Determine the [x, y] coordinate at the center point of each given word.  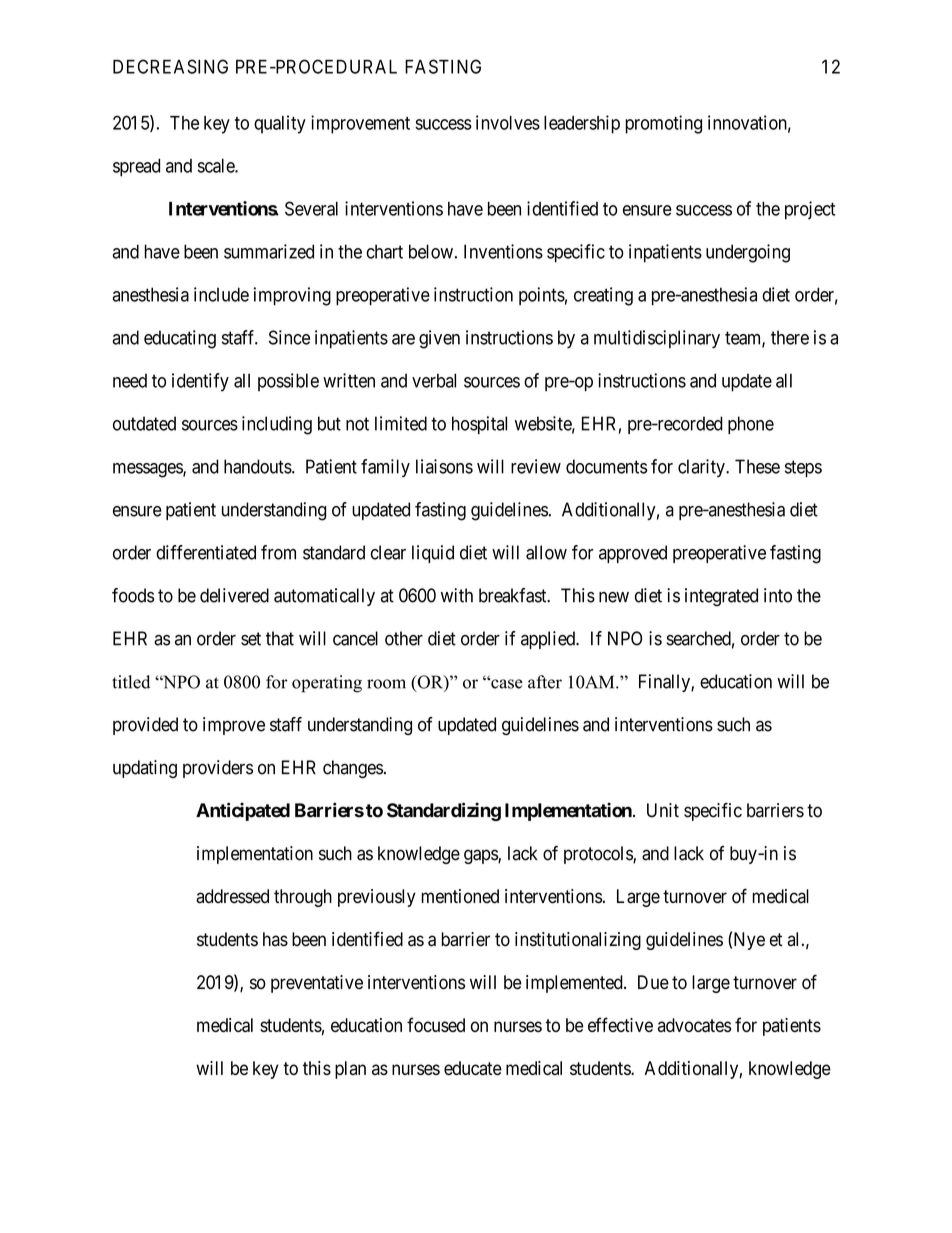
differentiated [206, 552]
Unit [663, 810]
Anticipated [243, 811]
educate [473, 1068]
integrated [721, 597]
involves [508, 122]
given [439, 339]
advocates [694, 1025]
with [457, 595]
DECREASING [170, 66]
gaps [481, 856]
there [790, 337]
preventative [317, 984]
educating [180, 339]
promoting [663, 124]
